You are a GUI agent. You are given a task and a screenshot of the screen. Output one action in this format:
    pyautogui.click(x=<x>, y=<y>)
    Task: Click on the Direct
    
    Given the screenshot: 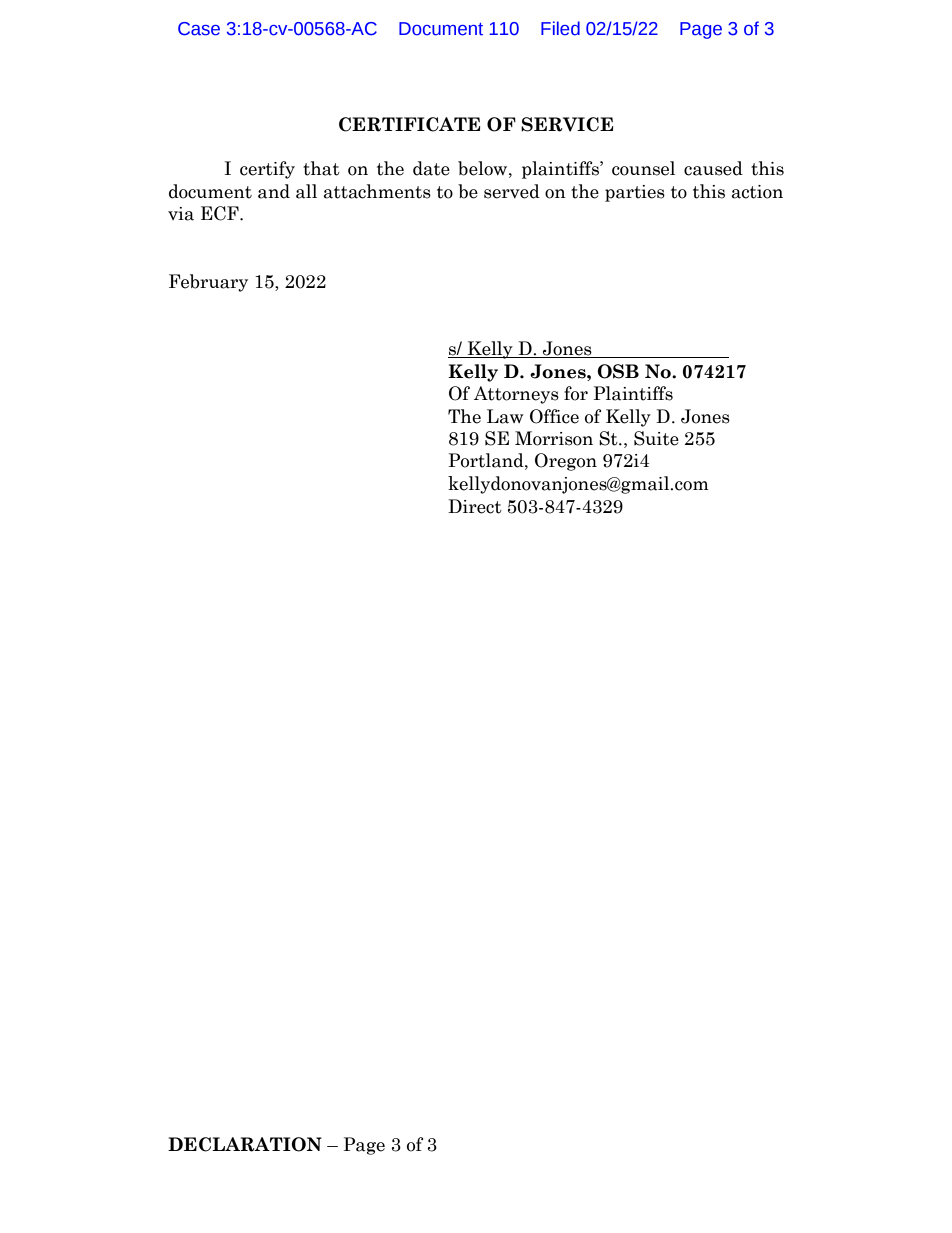 What is the action you would take?
    pyautogui.click(x=475, y=506)
